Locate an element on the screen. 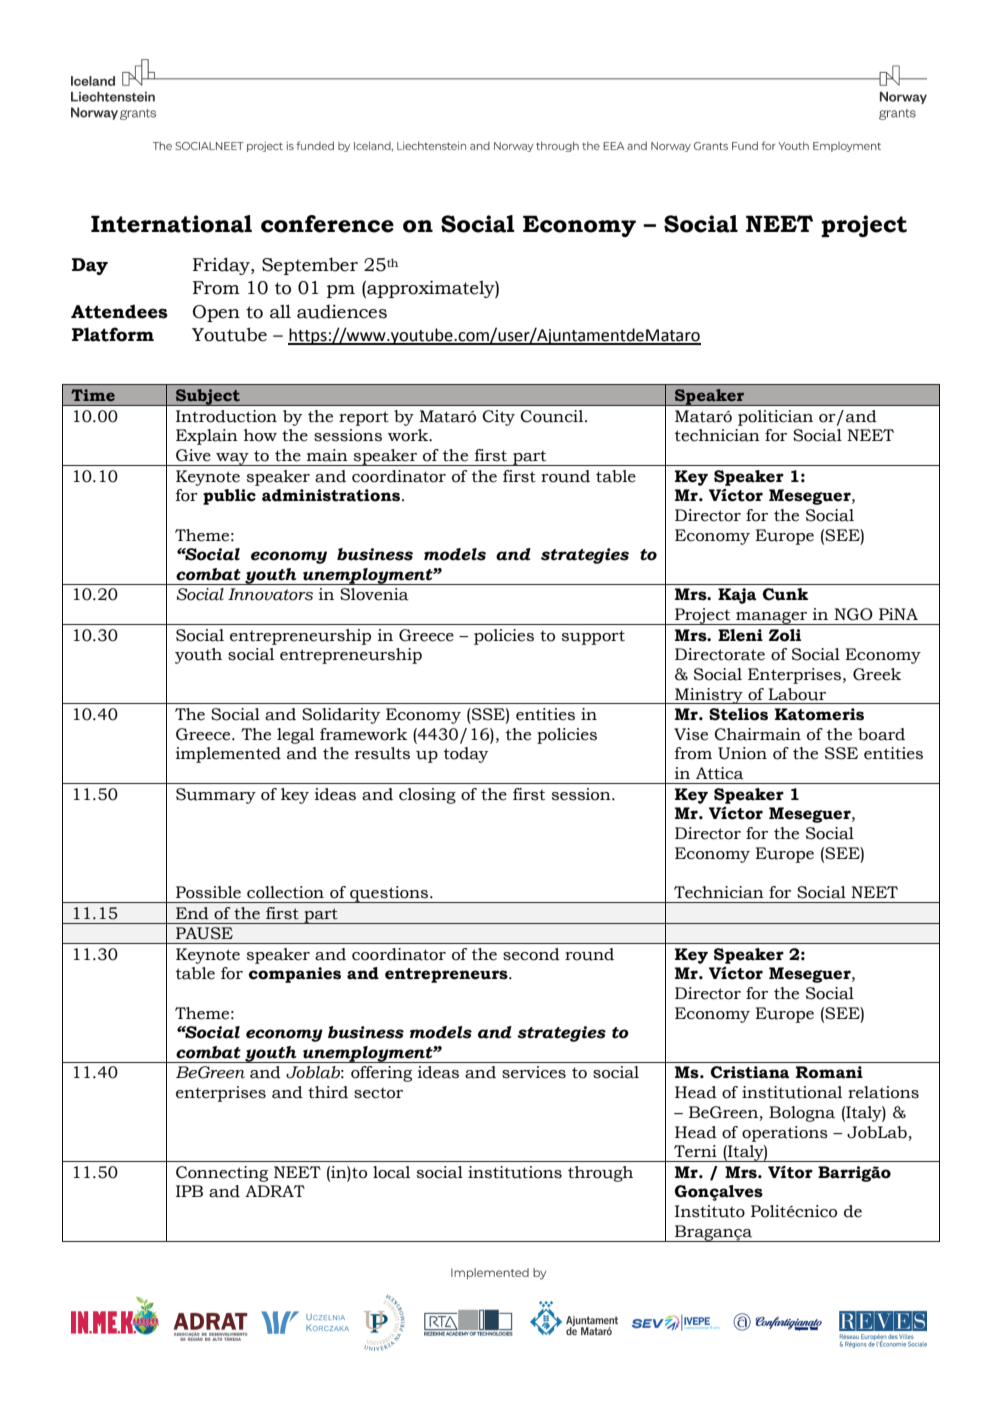 This screenshot has width=998, height=1411. closing is located at coordinates (427, 796).
